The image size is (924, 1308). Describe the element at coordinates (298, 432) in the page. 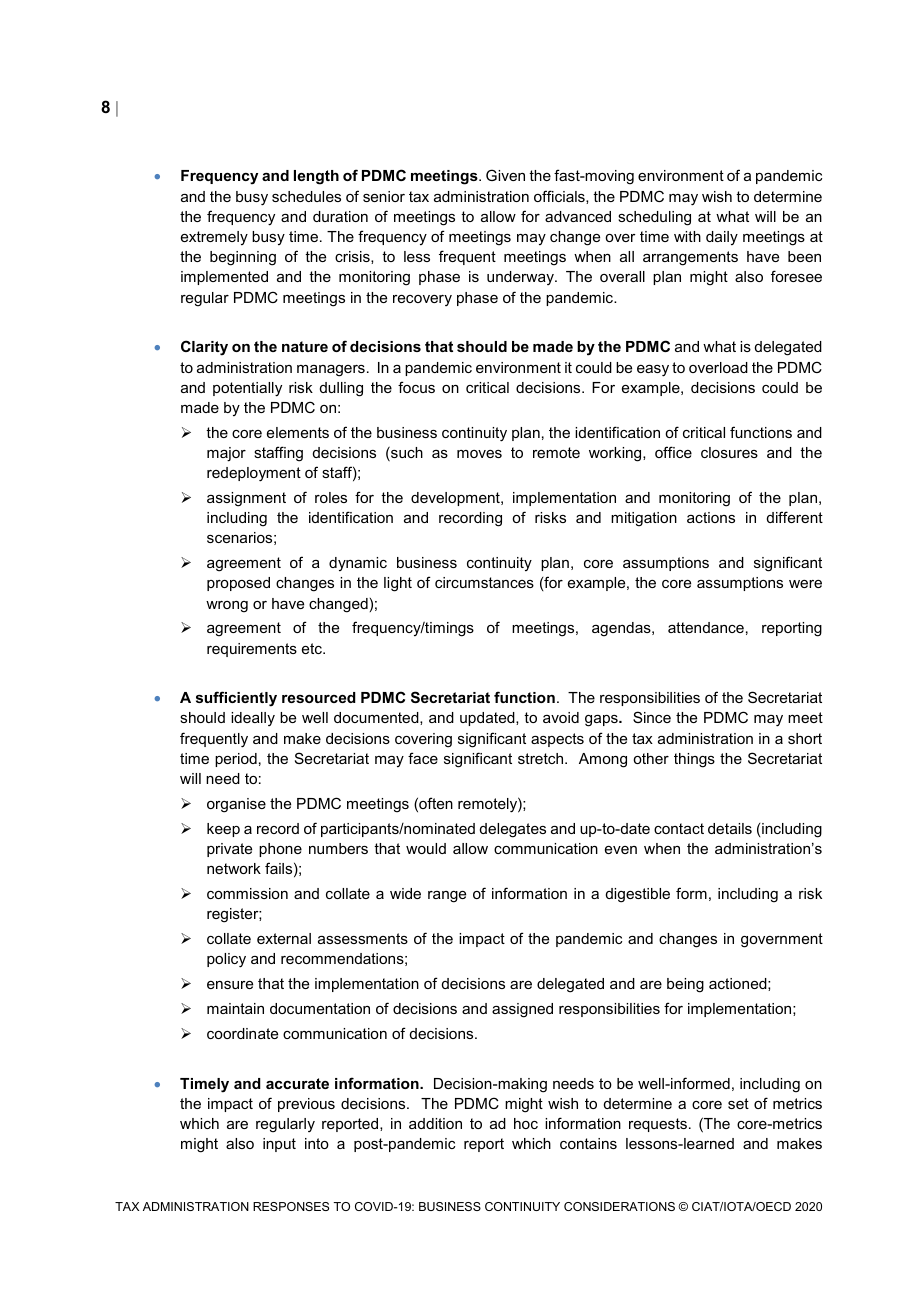

I see `elements` at that location.
